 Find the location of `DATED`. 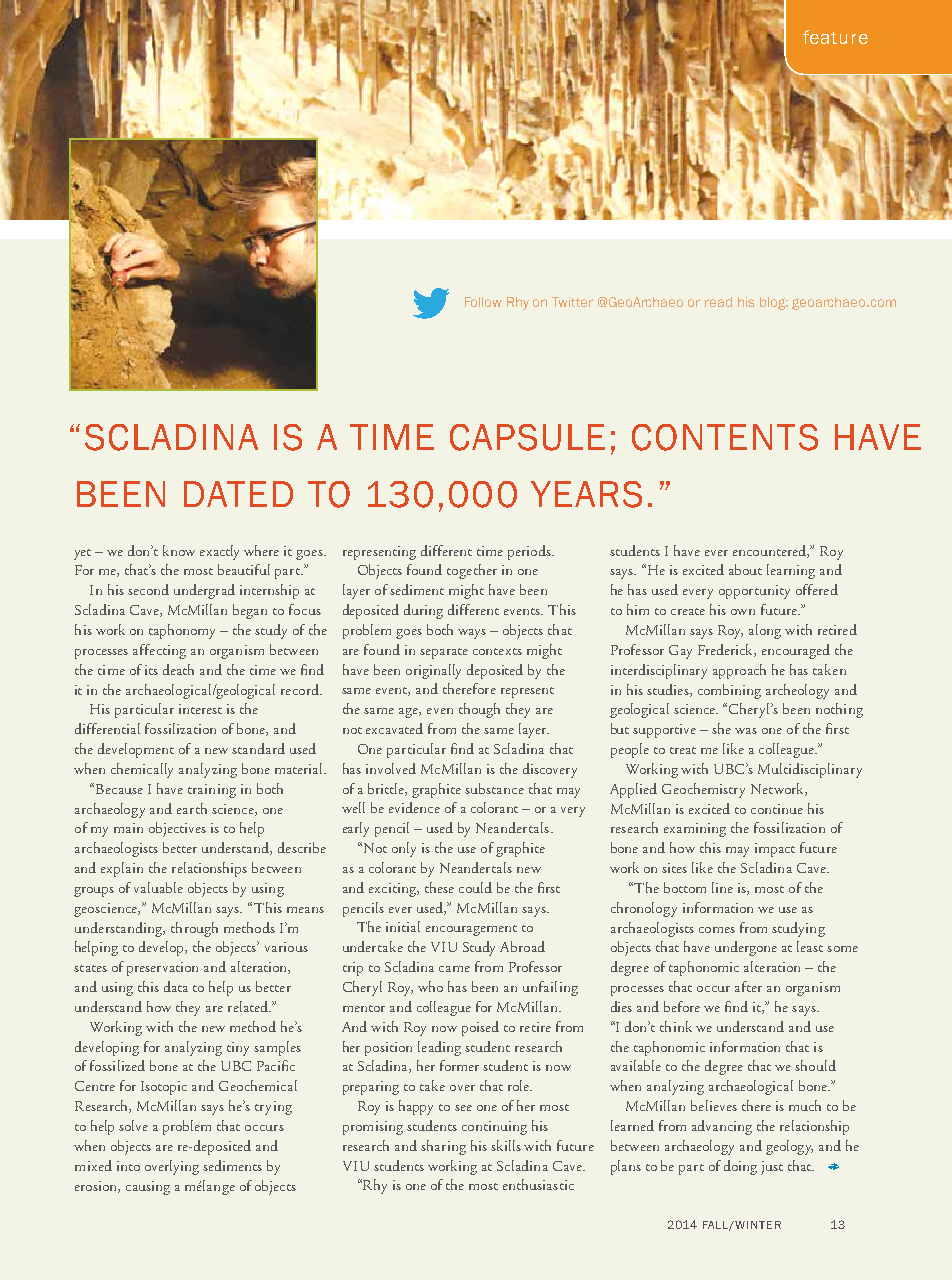

DATED is located at coordinates (238, 494).
